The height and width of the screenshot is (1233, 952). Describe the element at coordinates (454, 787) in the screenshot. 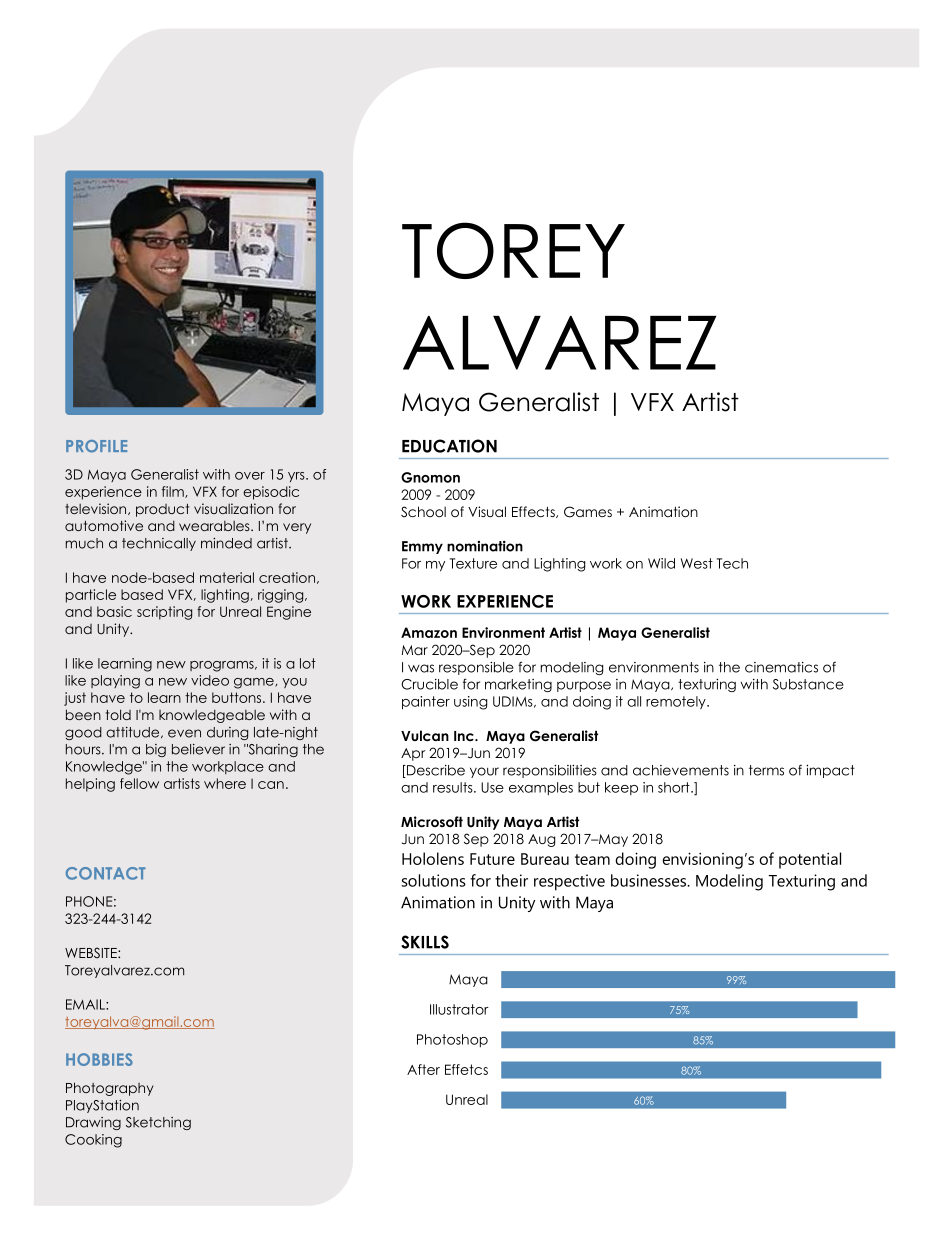

I see `results` at that location.
